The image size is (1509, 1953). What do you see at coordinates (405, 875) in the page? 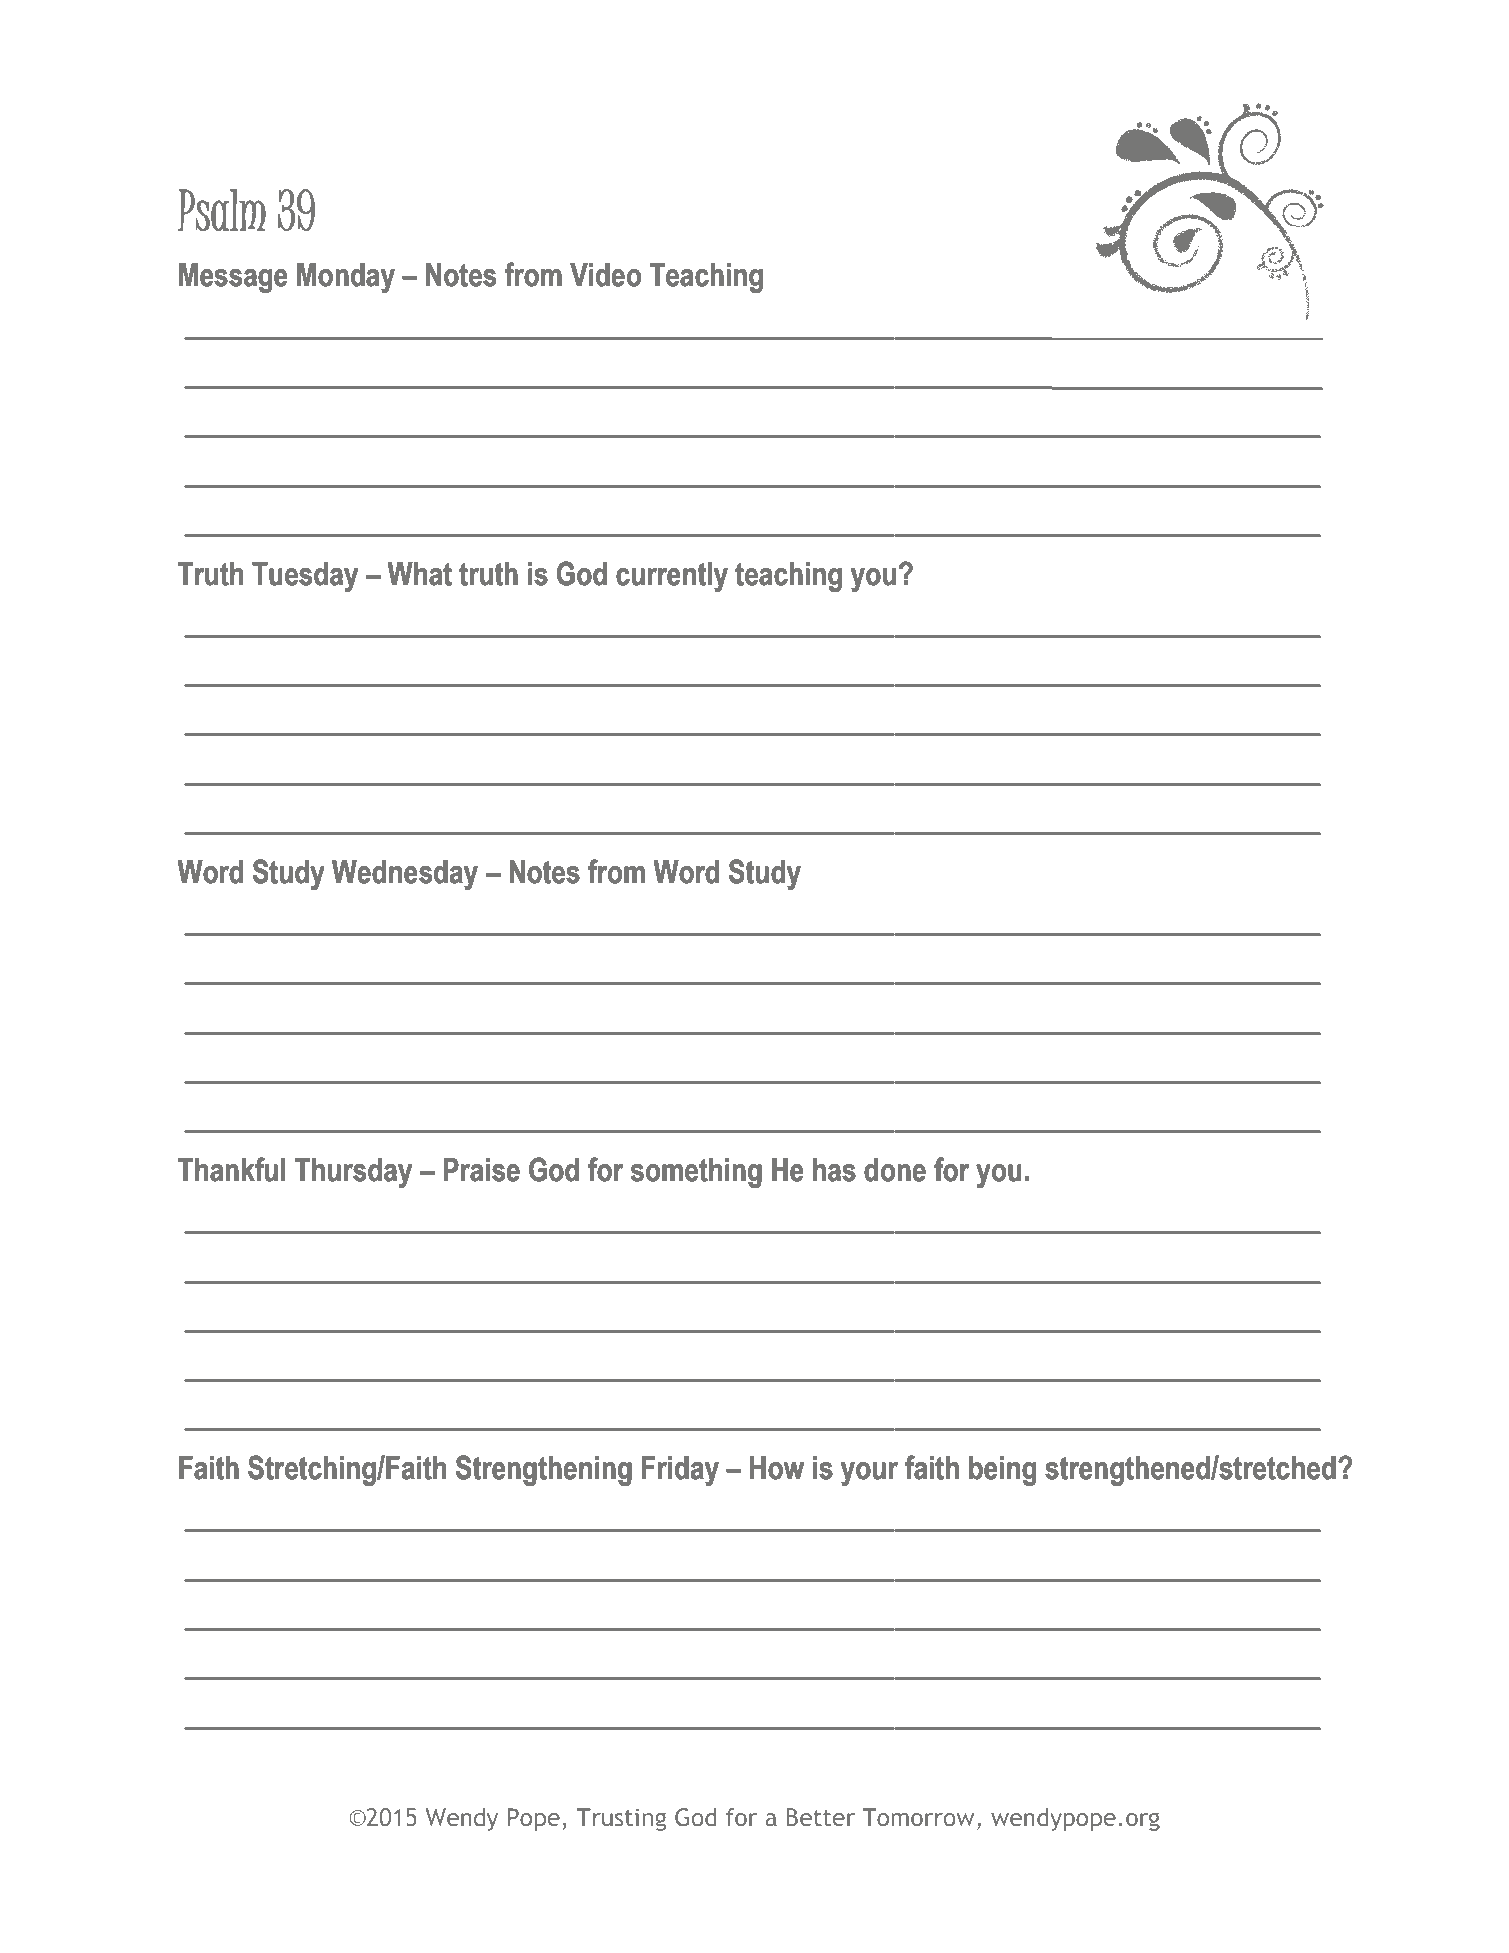
I see `Wednesday` at bounding box center [405, 875].
